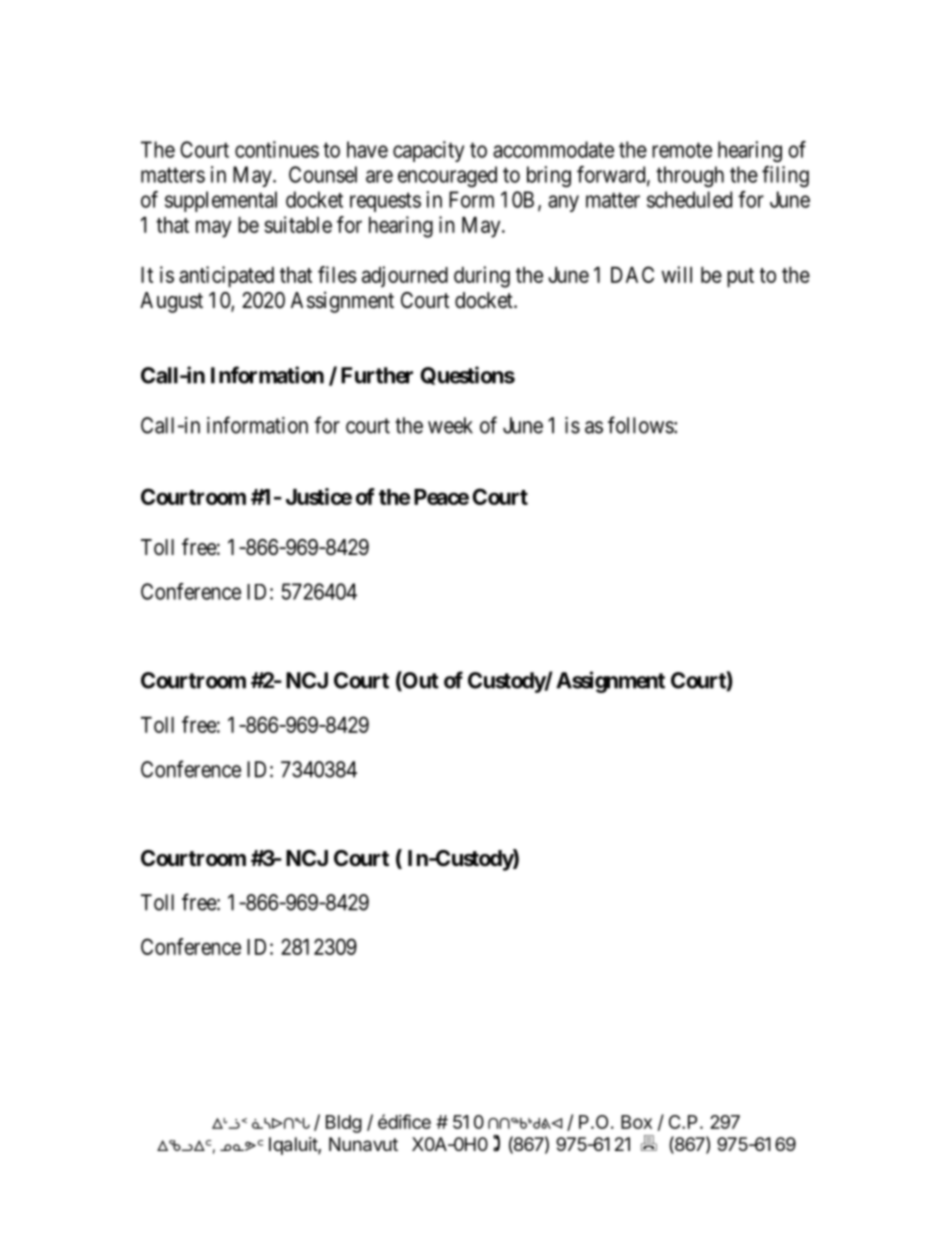  Describe the element at coordinates (363, 1144) in the image. I see `Nunavut` at that location.
